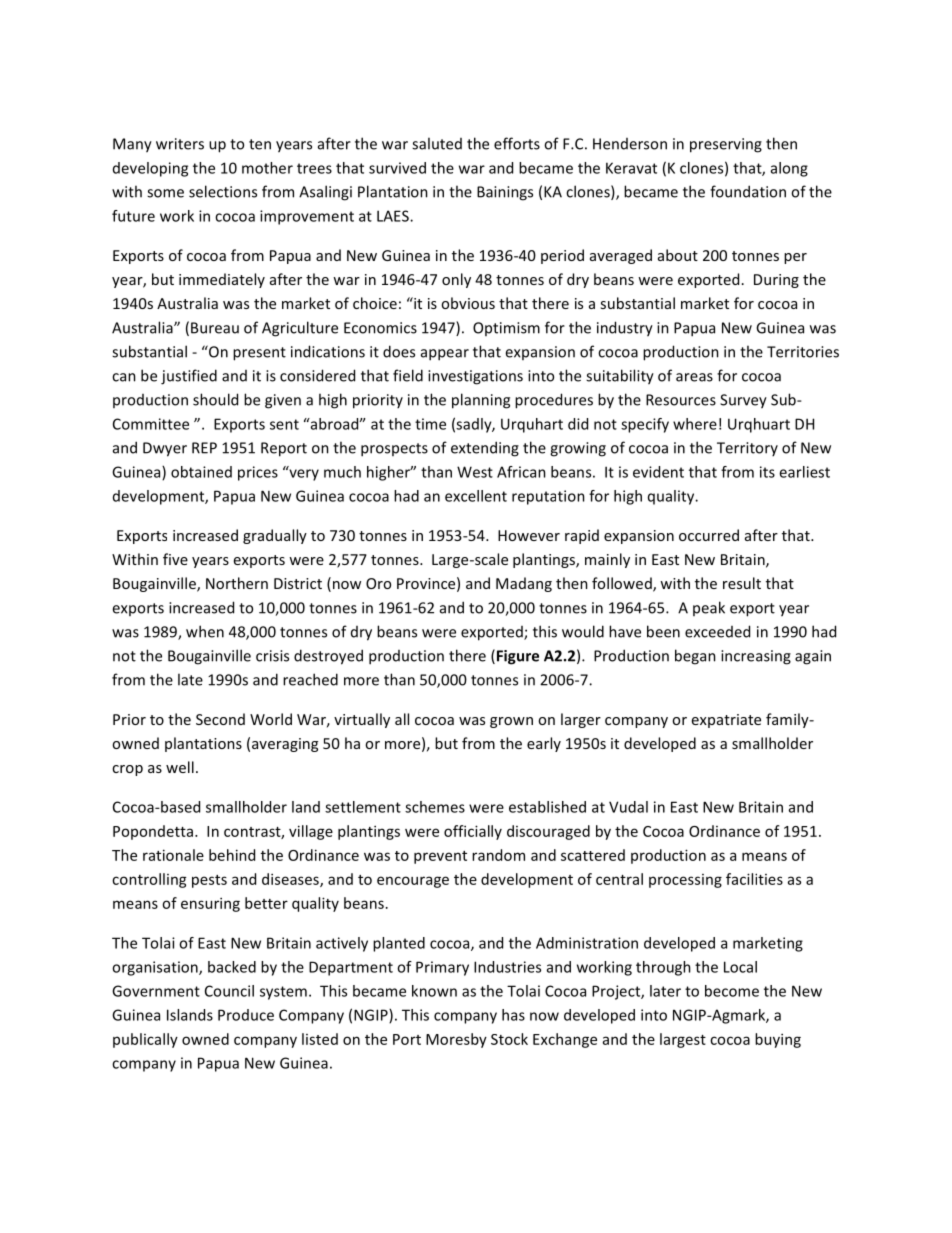  I want to click on Second, so click(220, 719).
